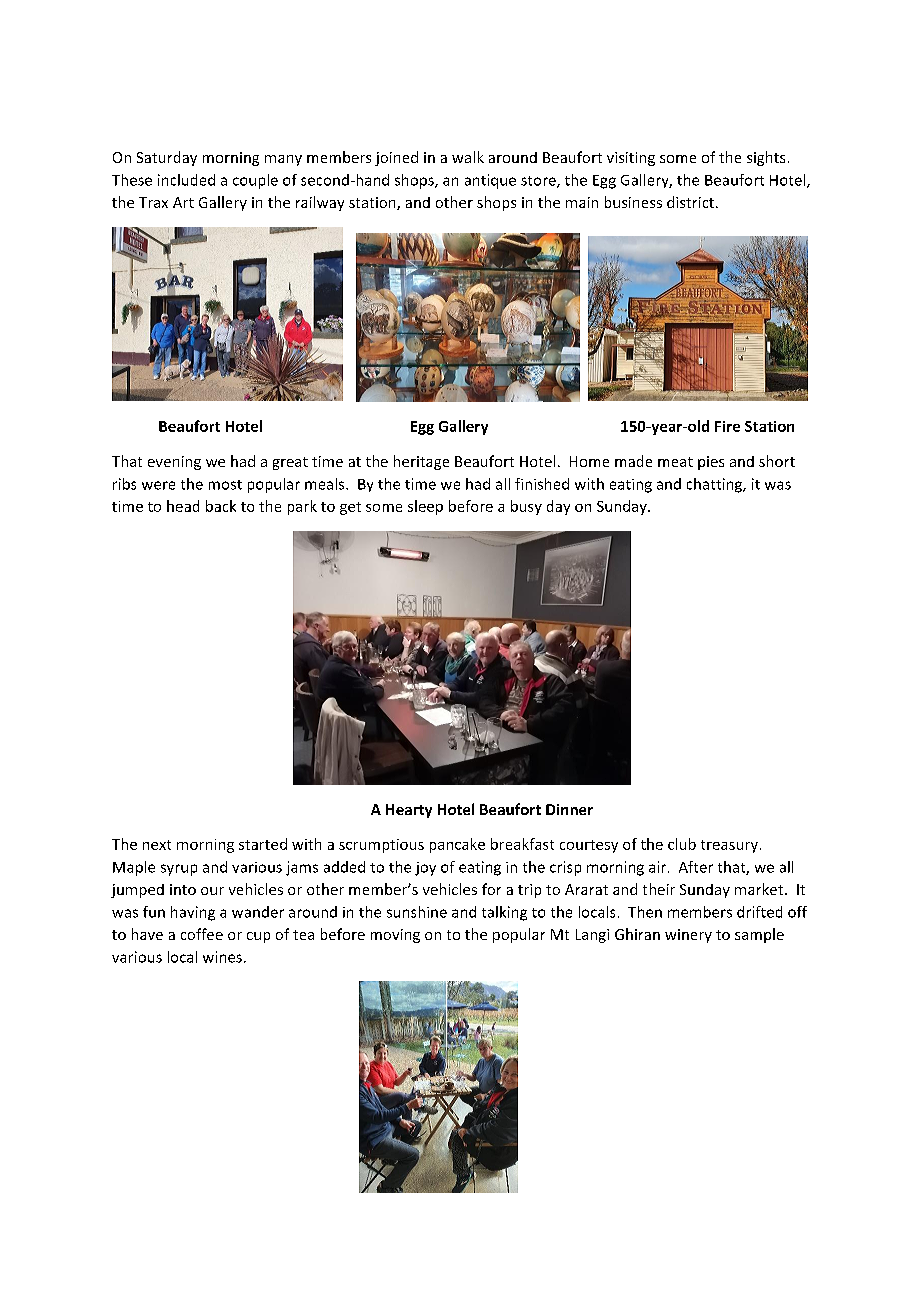  I want to click on club, so click(682, 844).
